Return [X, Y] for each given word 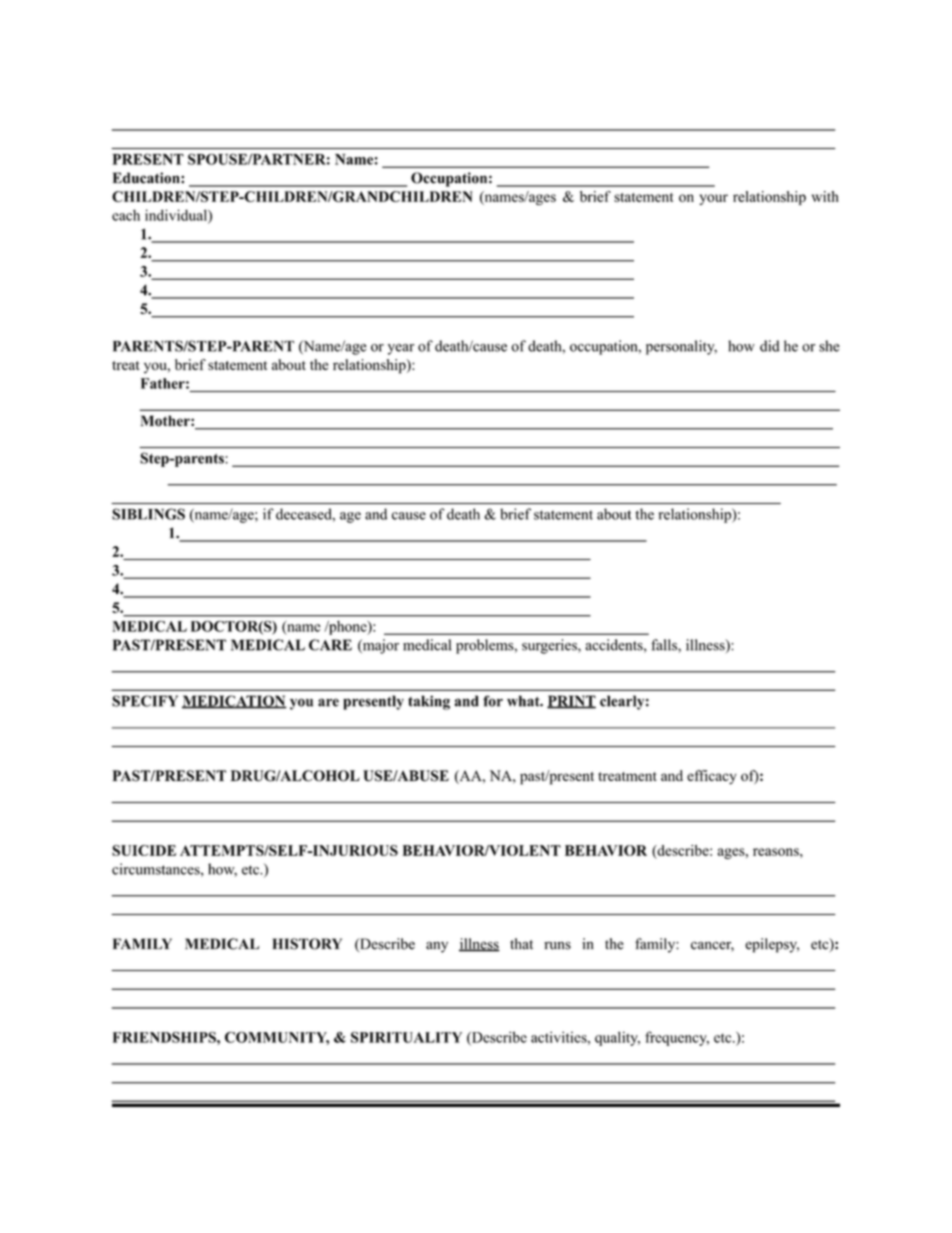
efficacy [712, 777]
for [493, 701]
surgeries [550, 646]
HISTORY [307, 944]
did [770, 346]
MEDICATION [234, 702]
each [126, 215]
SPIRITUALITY [406, 1037]
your [713, 199]
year [401, 349]
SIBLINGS [148, 514]
